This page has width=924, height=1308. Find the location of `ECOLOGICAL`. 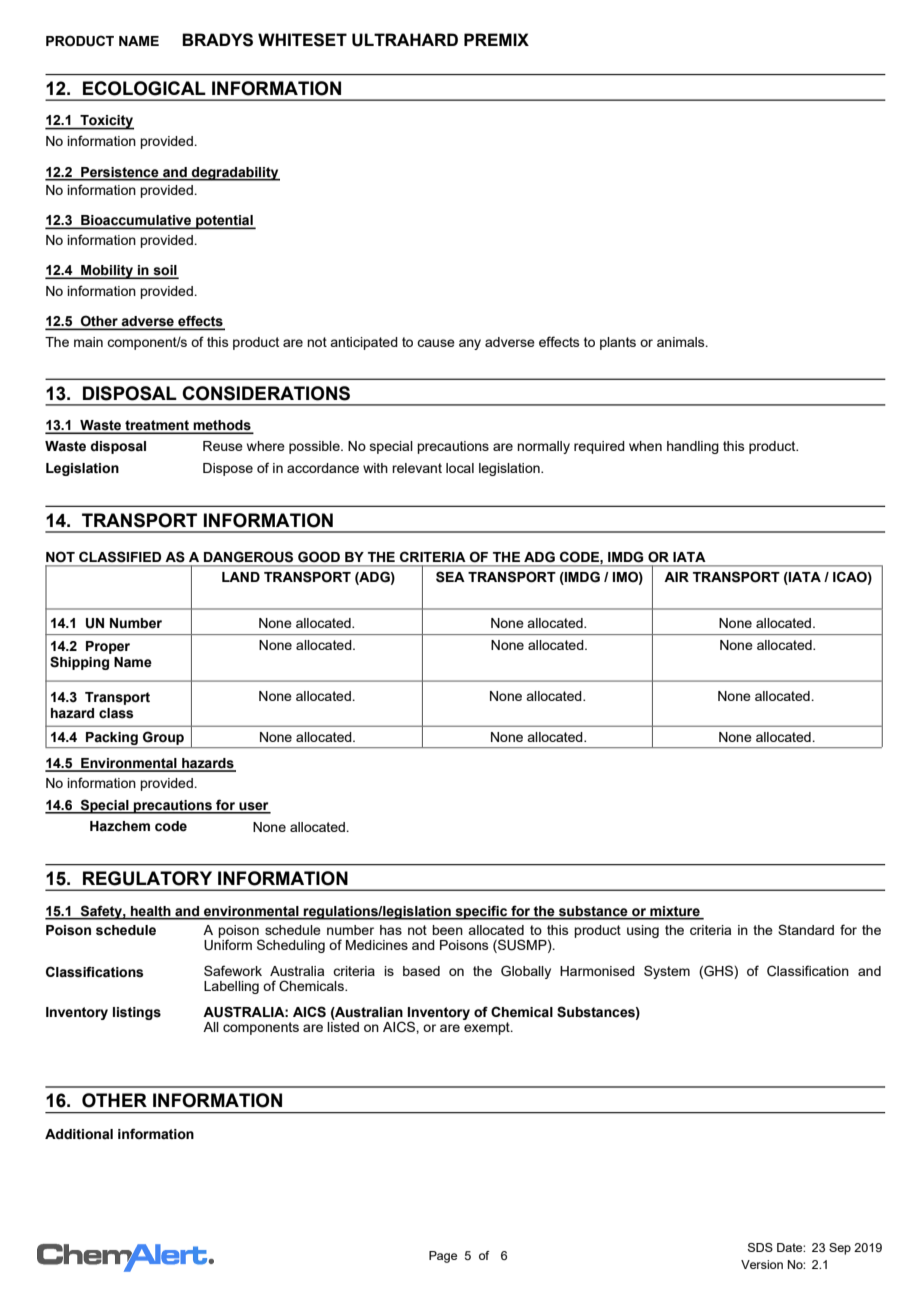

ECOLOGICAL is located at coordinates (144, 88).
